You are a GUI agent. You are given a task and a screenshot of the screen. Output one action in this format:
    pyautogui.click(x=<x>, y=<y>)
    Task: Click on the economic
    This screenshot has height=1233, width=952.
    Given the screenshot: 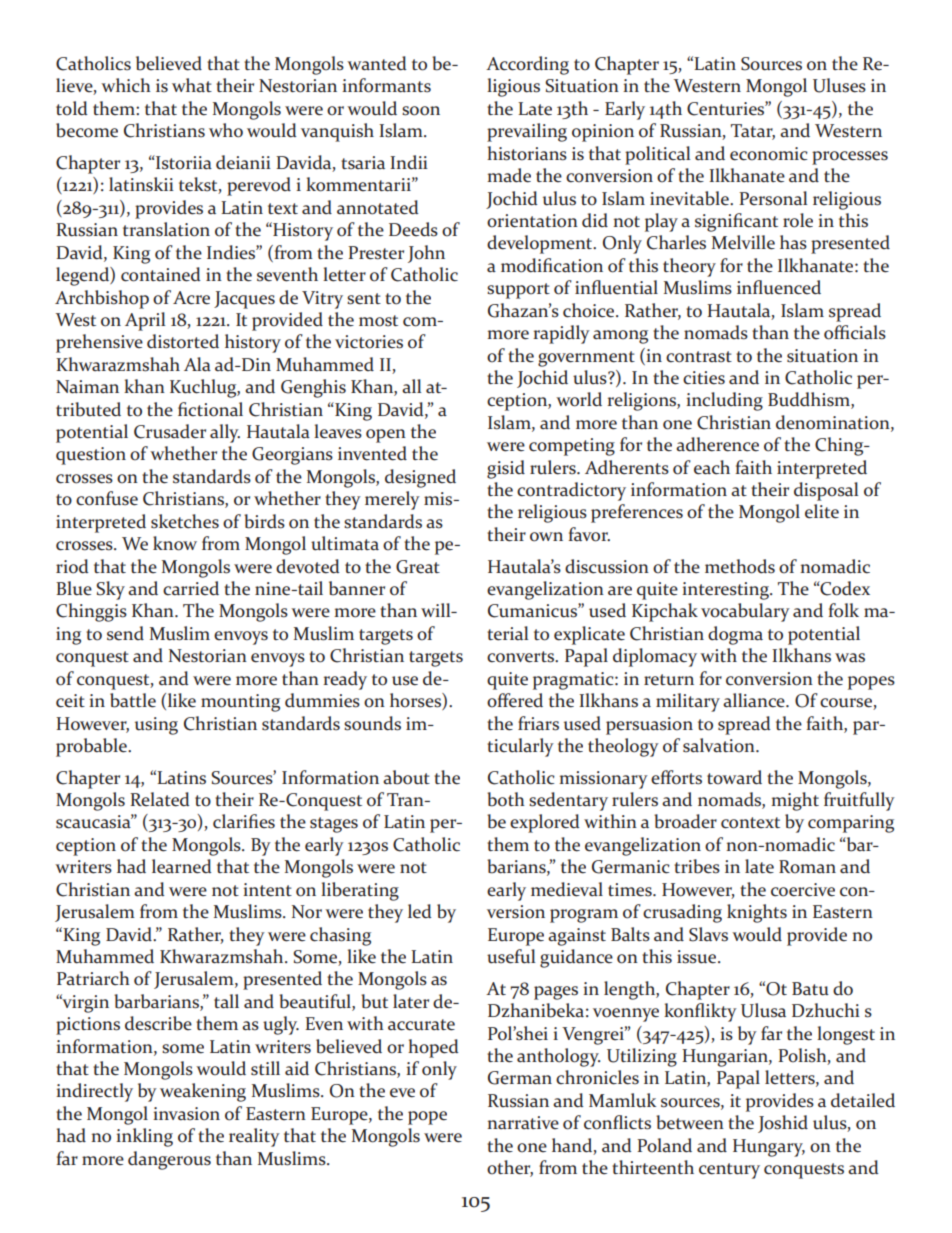 What is the action you would take?
    pyautogui.click(x=769, y=154)
